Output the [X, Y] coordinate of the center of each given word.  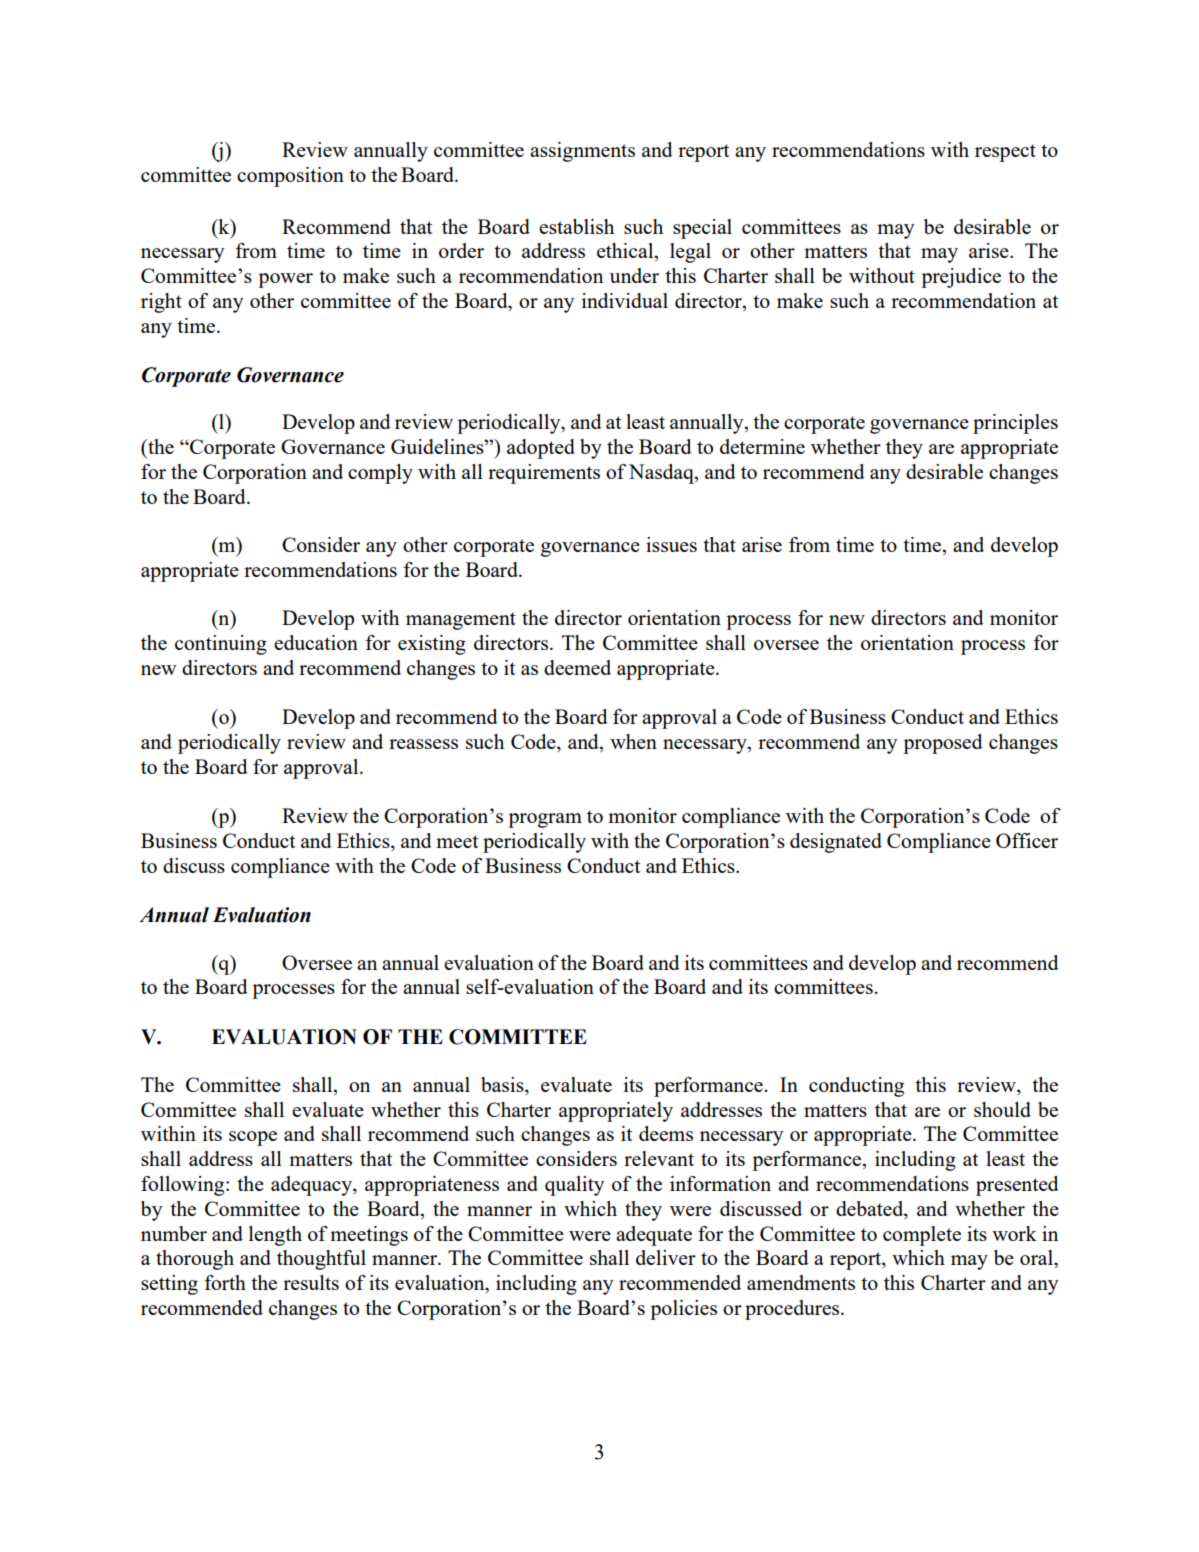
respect [1005, 153]
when [633, 741]
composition [290, 177]
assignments [582, 152]
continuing [221, 645]
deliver [666, 1257]
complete [922, 1236]
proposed [943, 744]
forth [225, 1282]
